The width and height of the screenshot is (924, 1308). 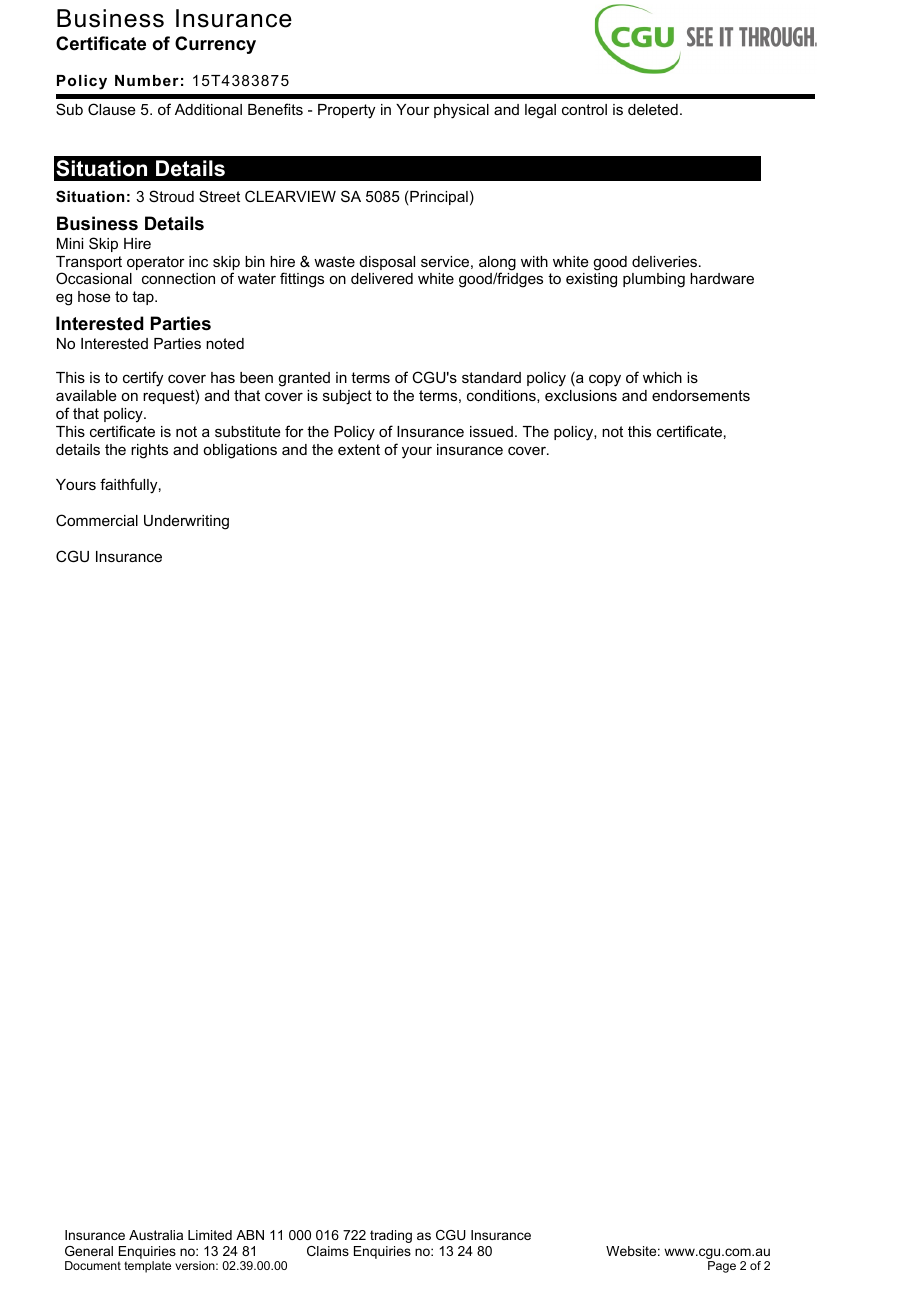 What do you see at coordinates (186, 522) in the screenshot?
I see `Underwriting` at bounding box center [186, 522].
